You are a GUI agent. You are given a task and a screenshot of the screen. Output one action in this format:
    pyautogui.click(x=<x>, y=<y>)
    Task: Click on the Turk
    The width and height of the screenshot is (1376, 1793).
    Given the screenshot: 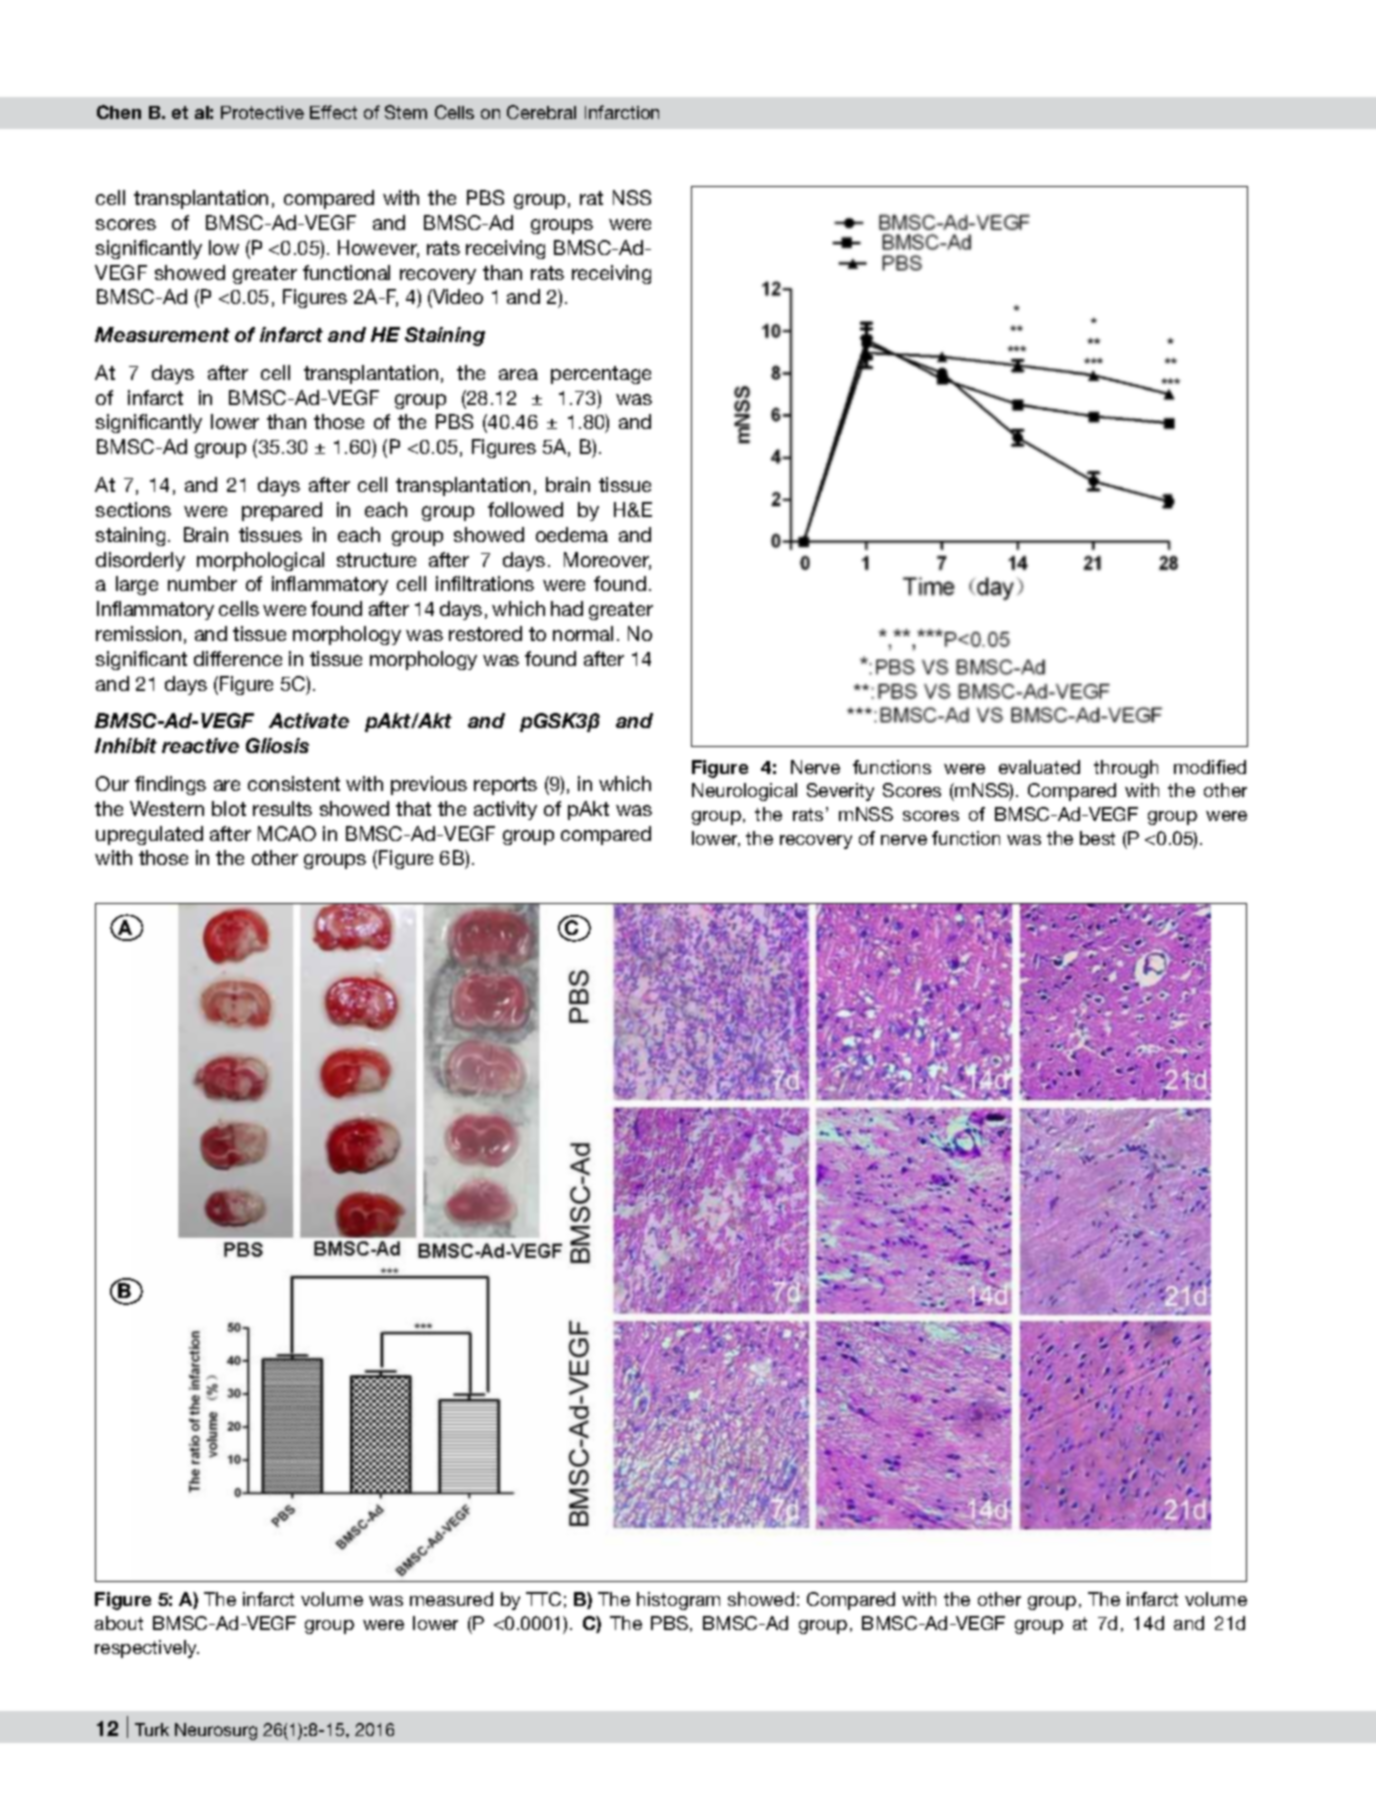 What is the action you would take?
    pyautogui.click(x=152, y=1729)
